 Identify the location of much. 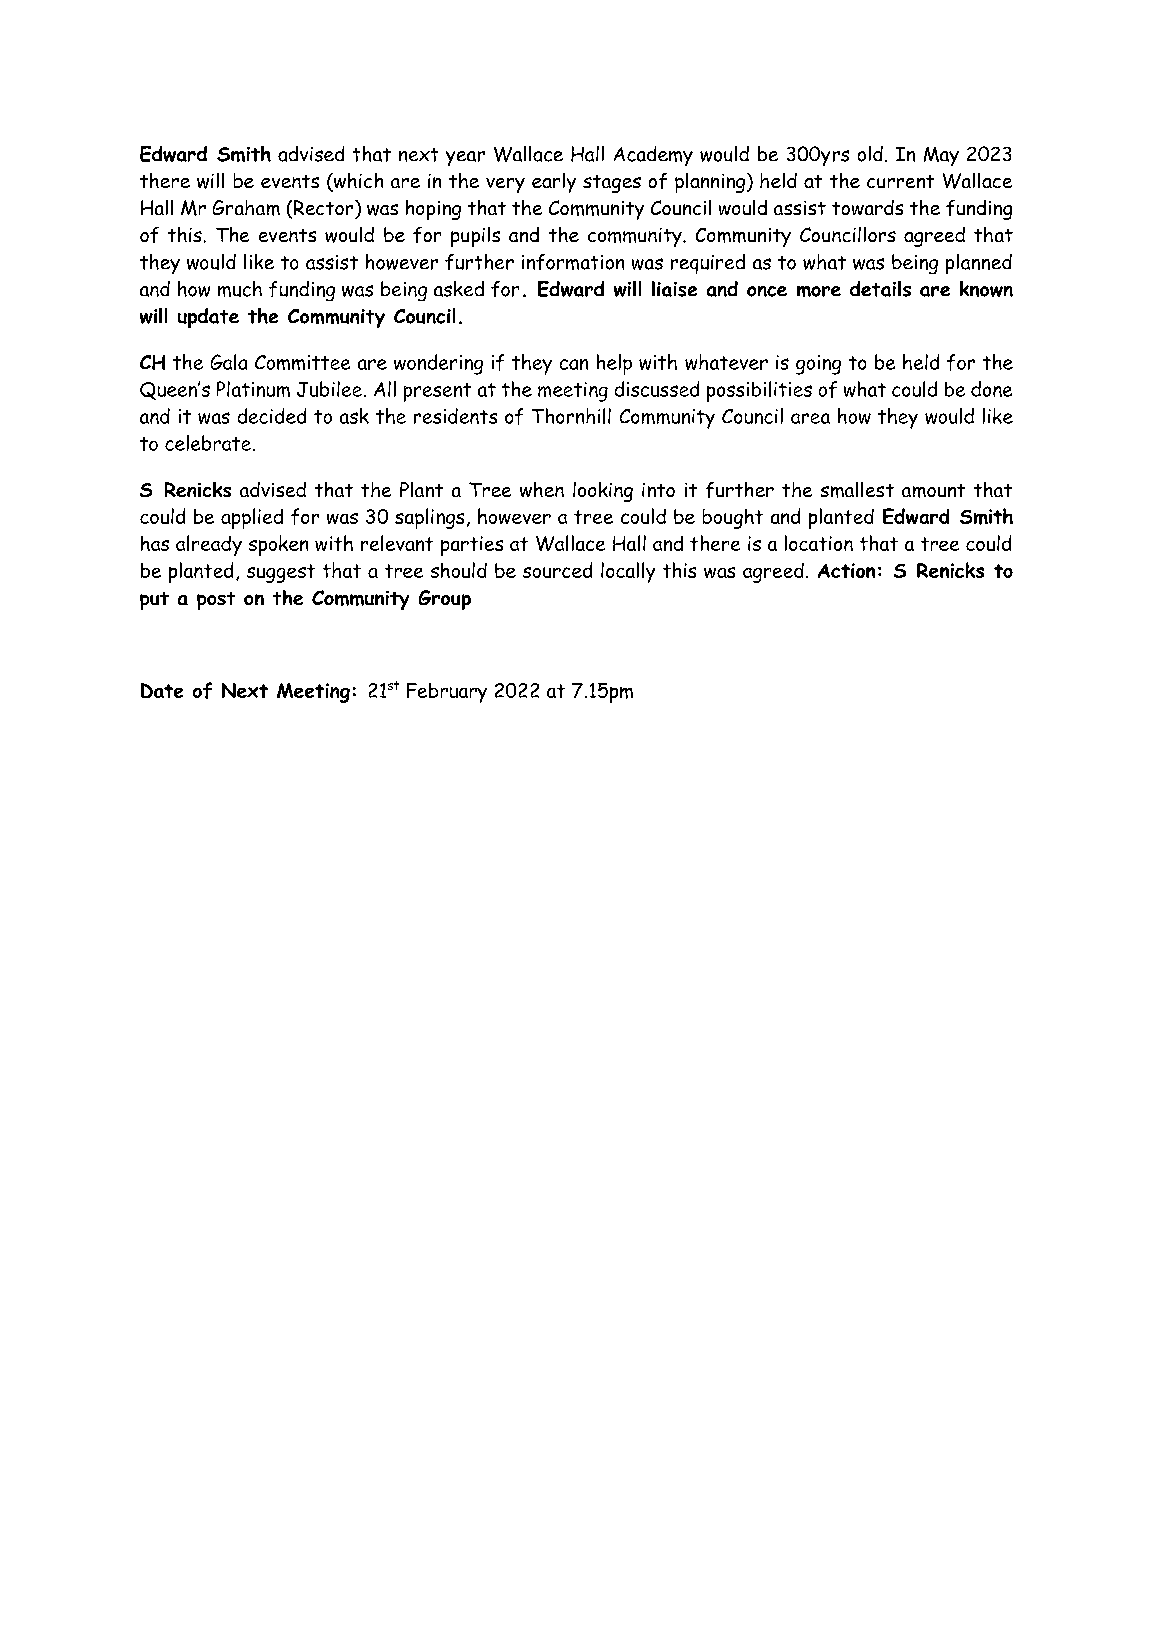
(240, 289).
